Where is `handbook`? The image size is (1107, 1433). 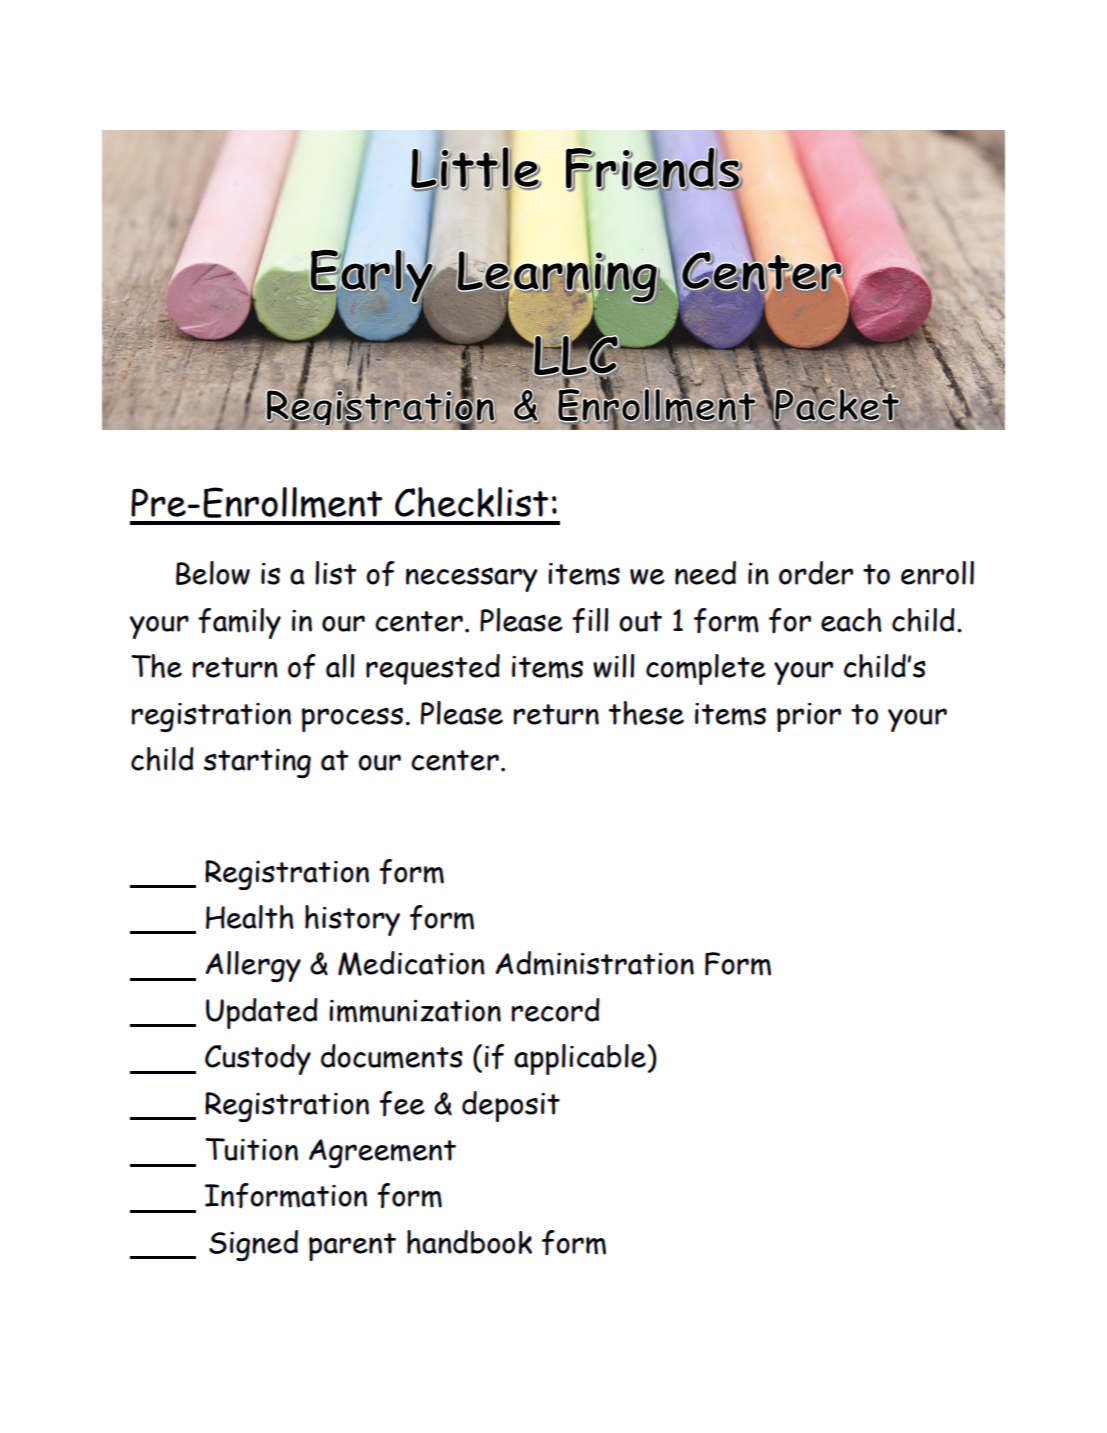 handbook is located at coordinates (469, 1242).
